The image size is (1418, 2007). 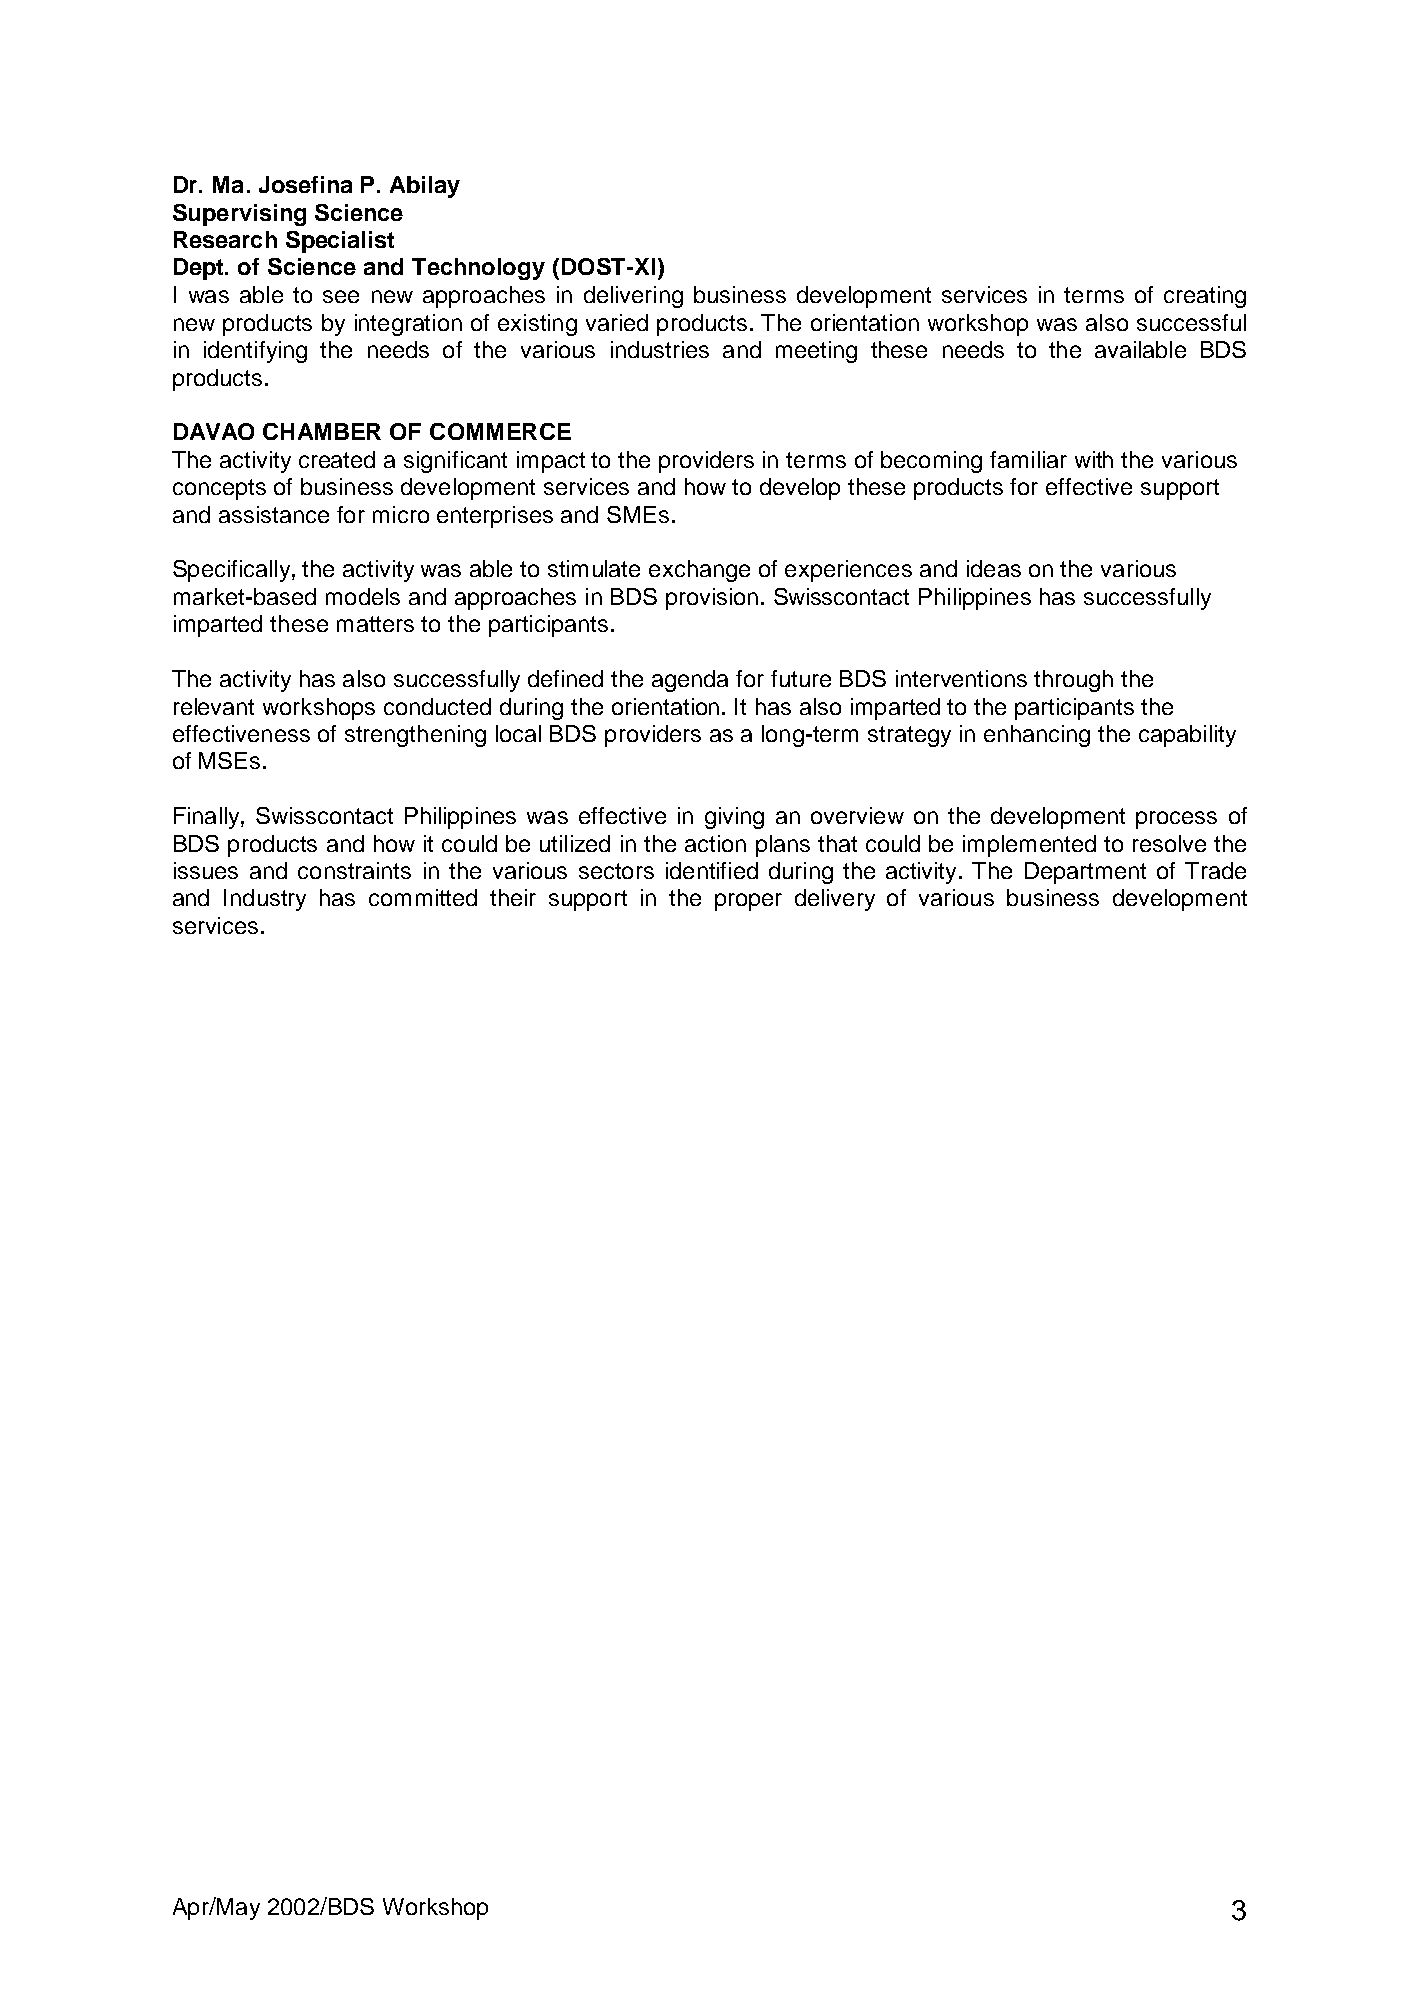 What do you see at coordinates (994, 568) in the screenshot?
I see `ideas` at bounding box center [994, 568].
